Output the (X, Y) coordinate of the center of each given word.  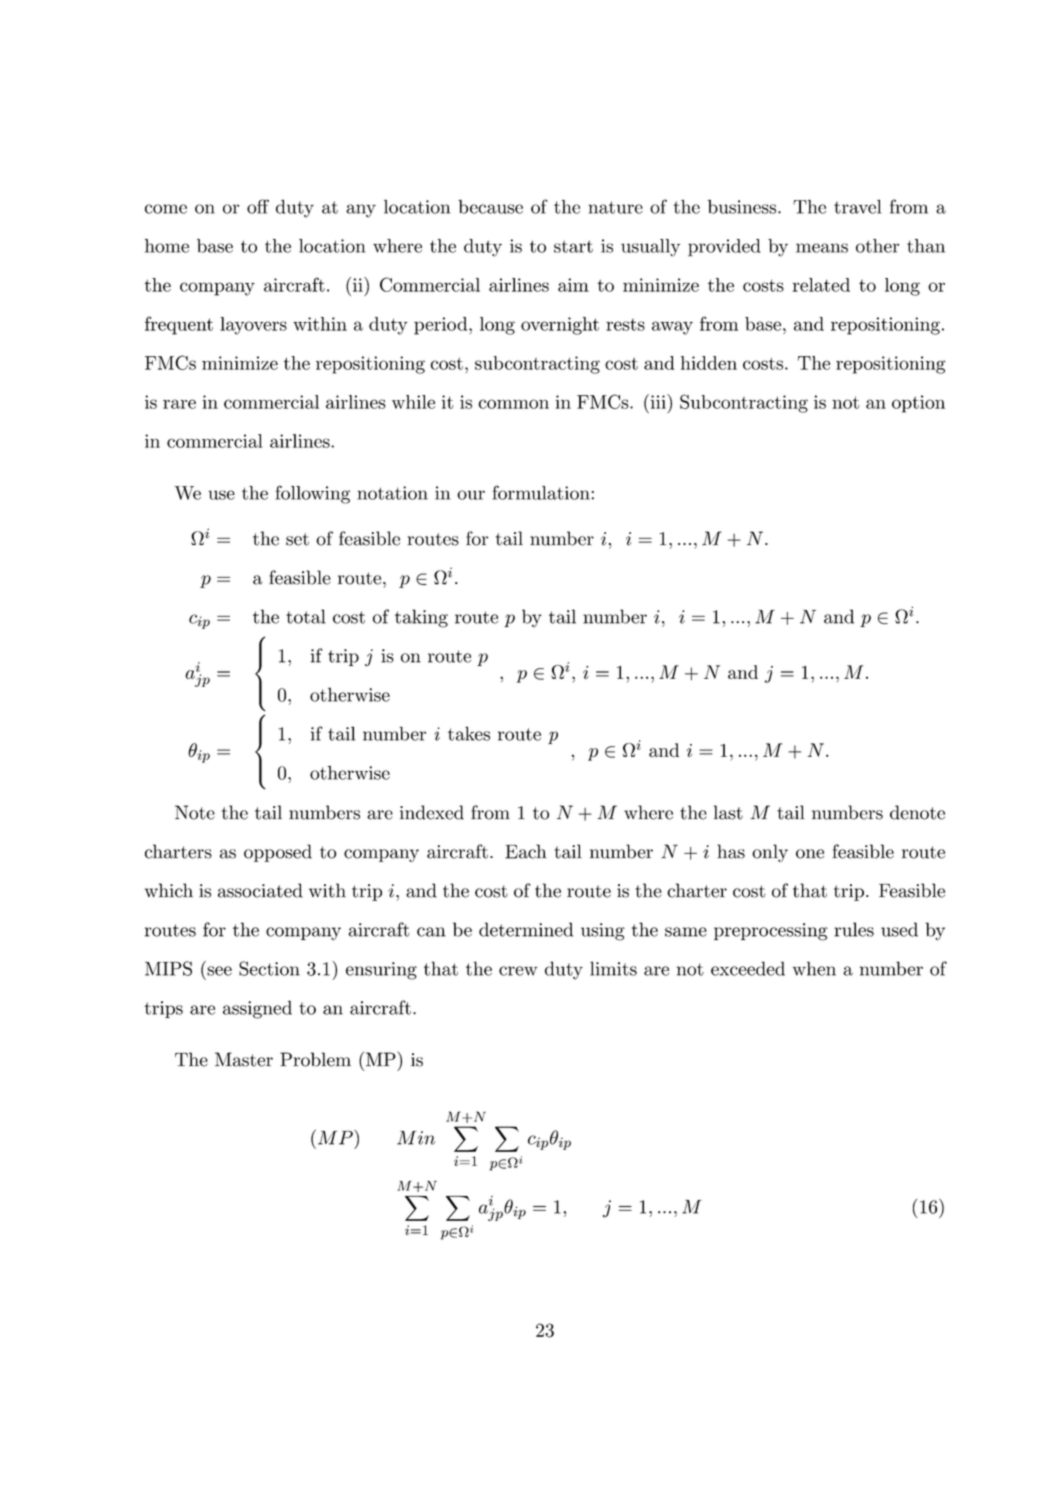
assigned (257, 1009)
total (306, 616)
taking (421, 618)
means (822, 248)
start (573, 246)
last (728, 812)
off (258, 206)
